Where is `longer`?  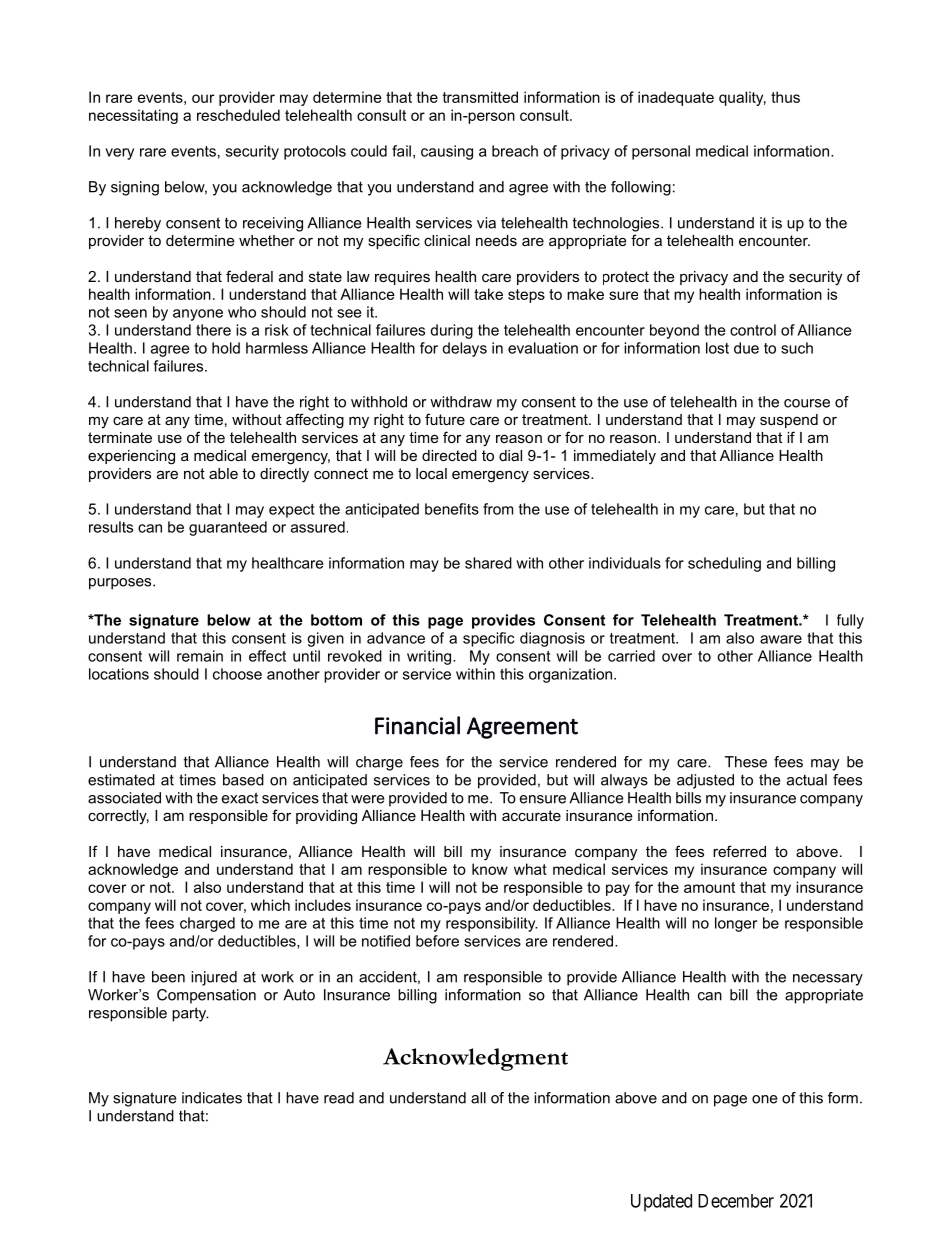
longer is located at coordinates (736, 924).
